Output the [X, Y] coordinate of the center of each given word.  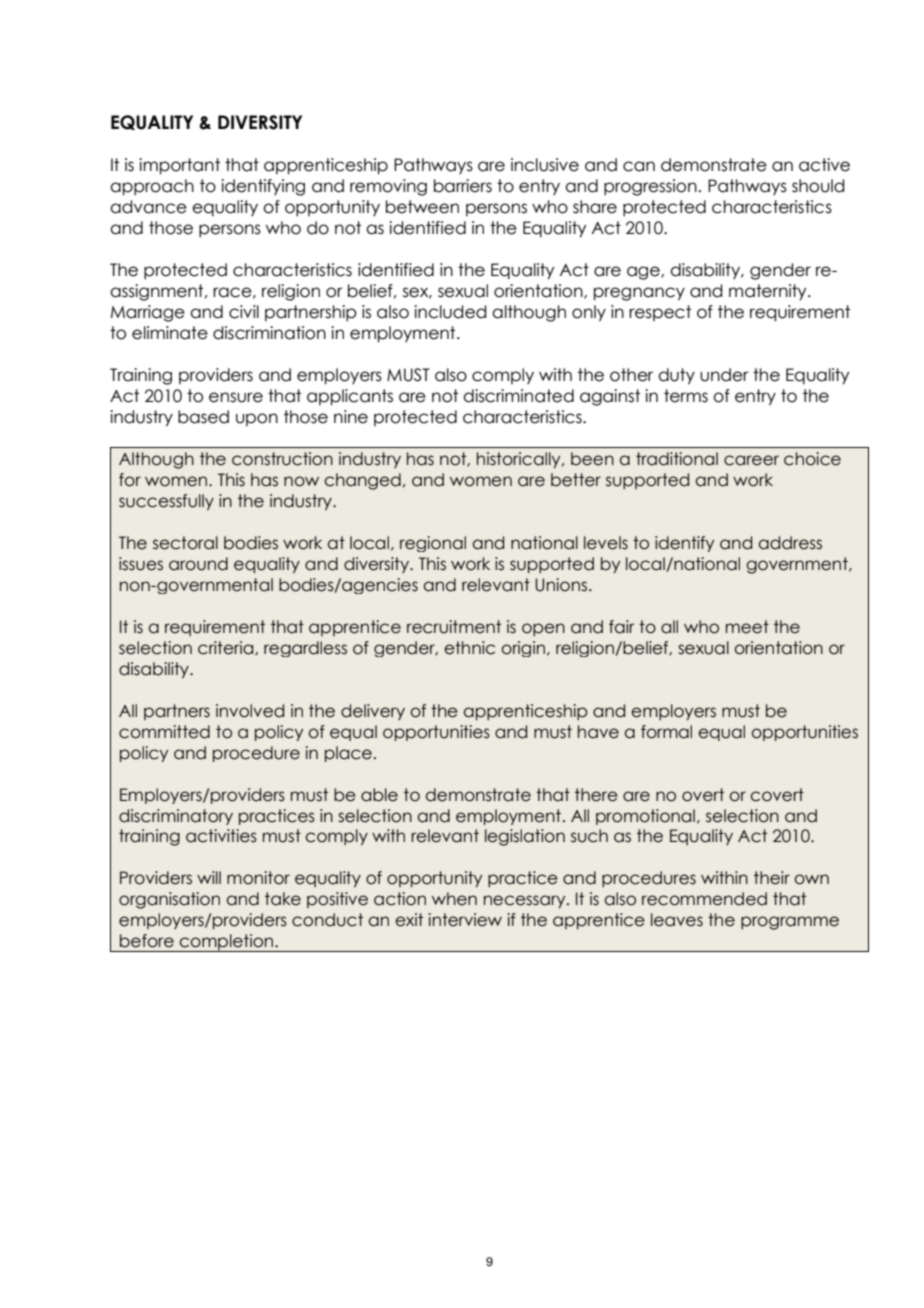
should [818, 186]
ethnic [469, 648]
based [203, 417]
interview [465, 920]
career [751, 460]
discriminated [518, 396]
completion [227, 943]
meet [747, 627]
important [179, 166]
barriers [463, 186]
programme [790, 923]
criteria [227, 648]
